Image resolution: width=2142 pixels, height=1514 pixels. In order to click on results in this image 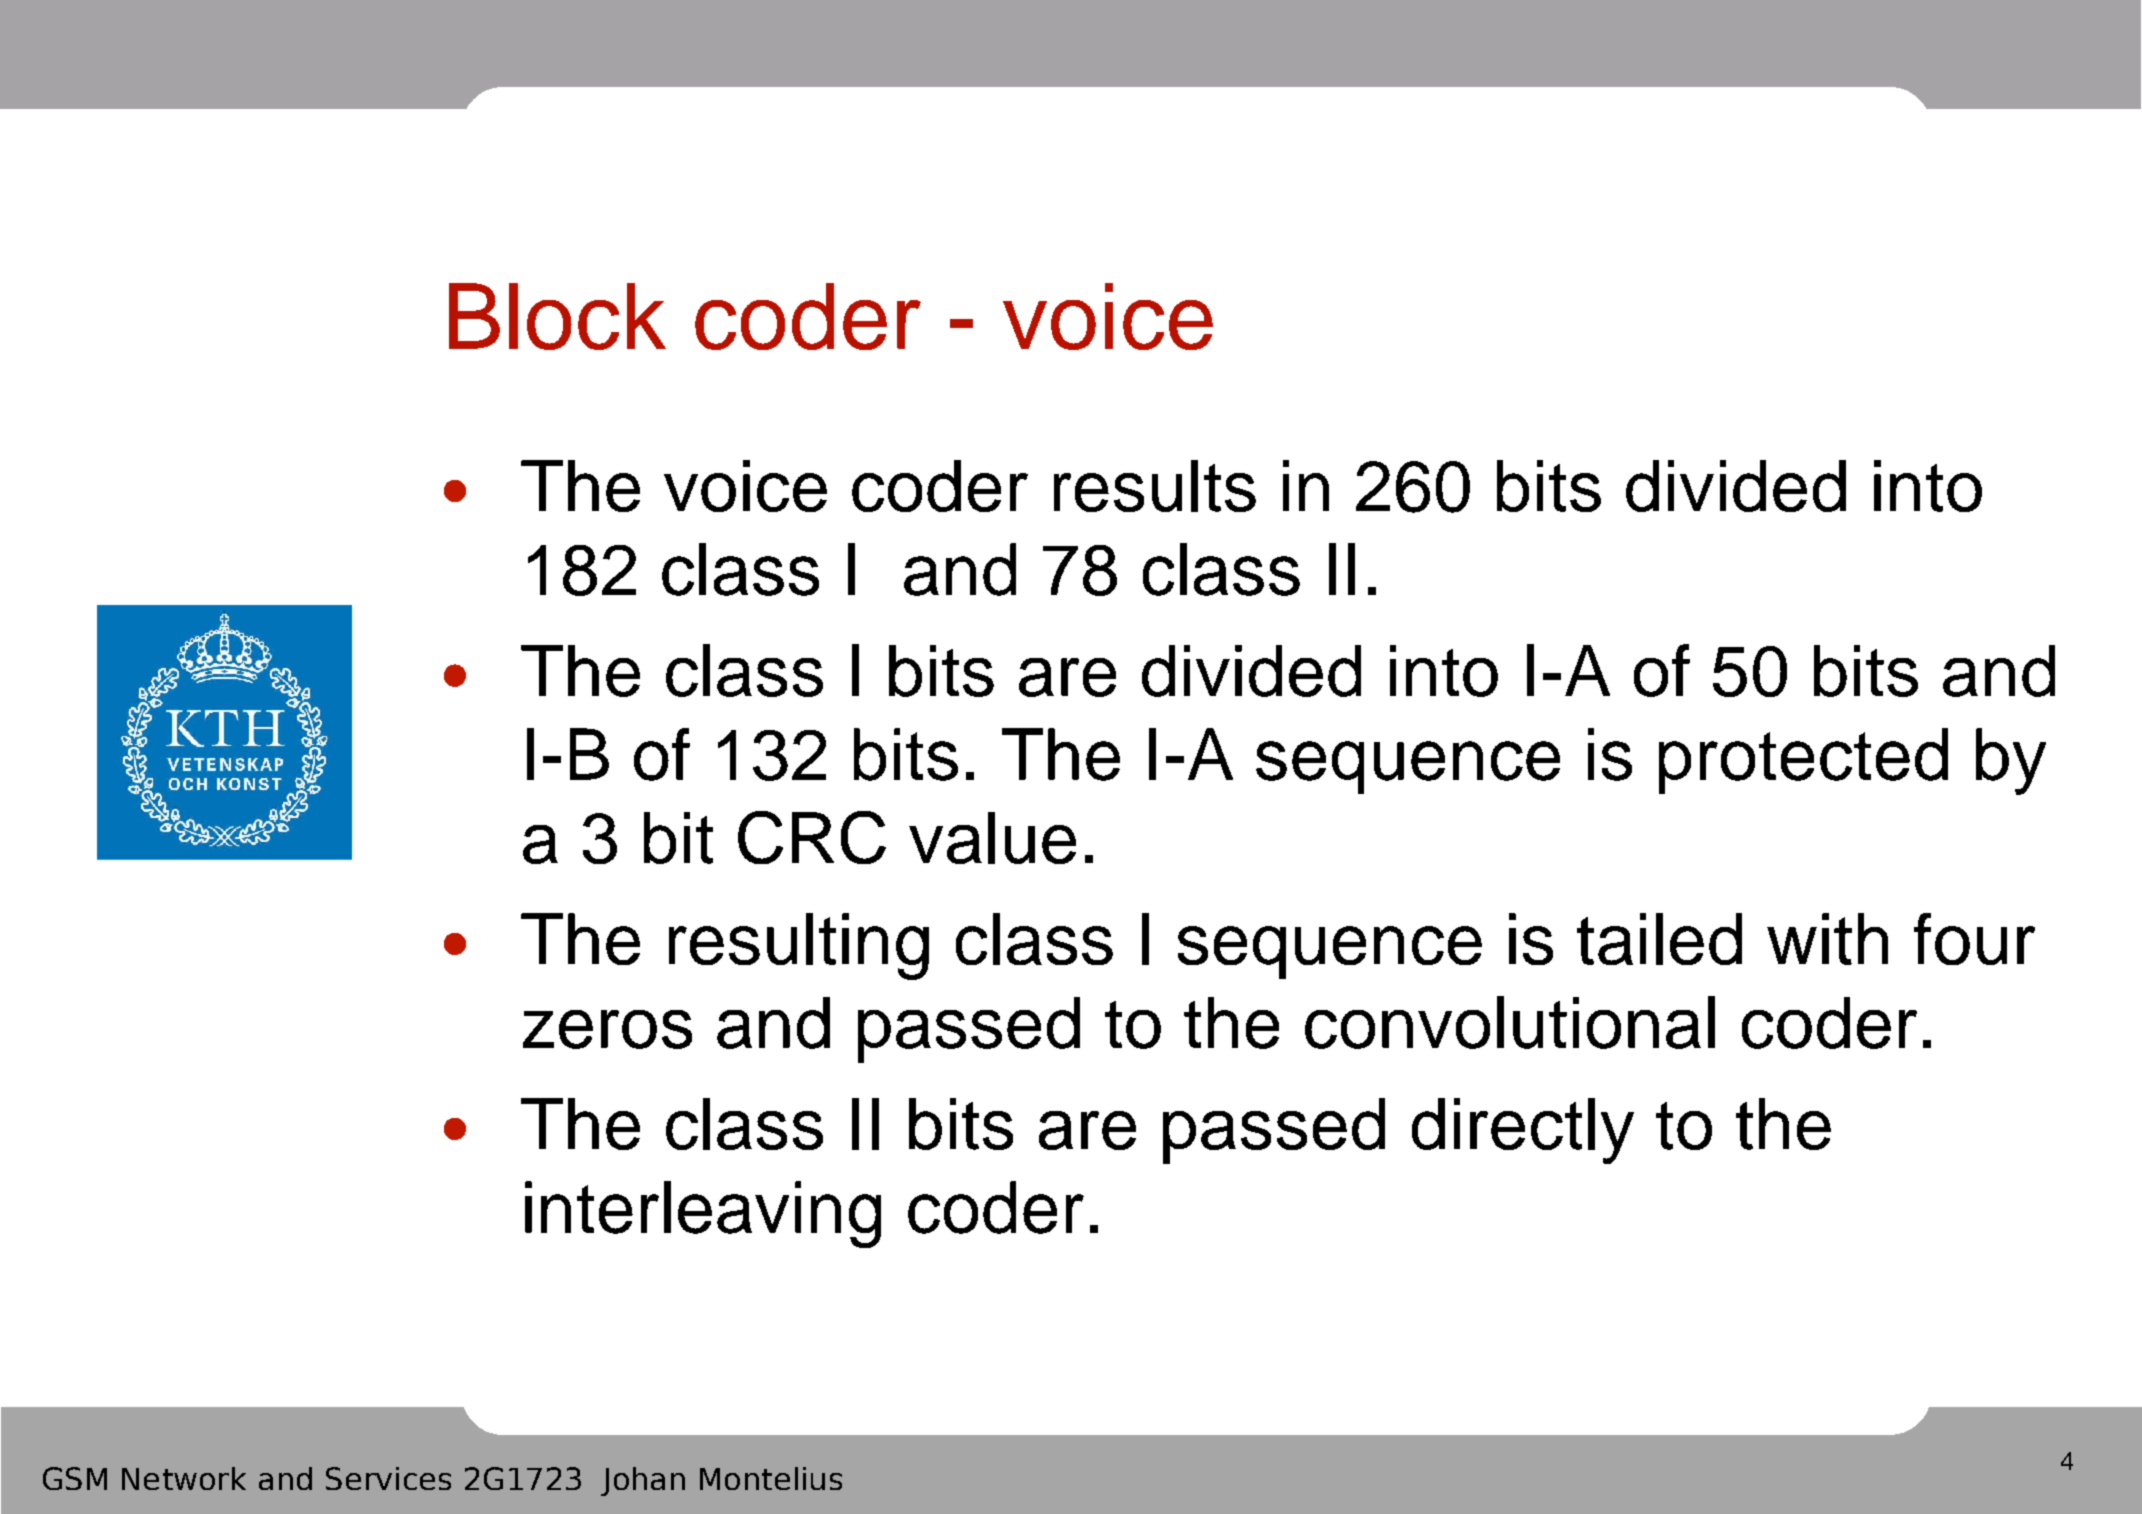, I will do `click(1155, 486)`.
